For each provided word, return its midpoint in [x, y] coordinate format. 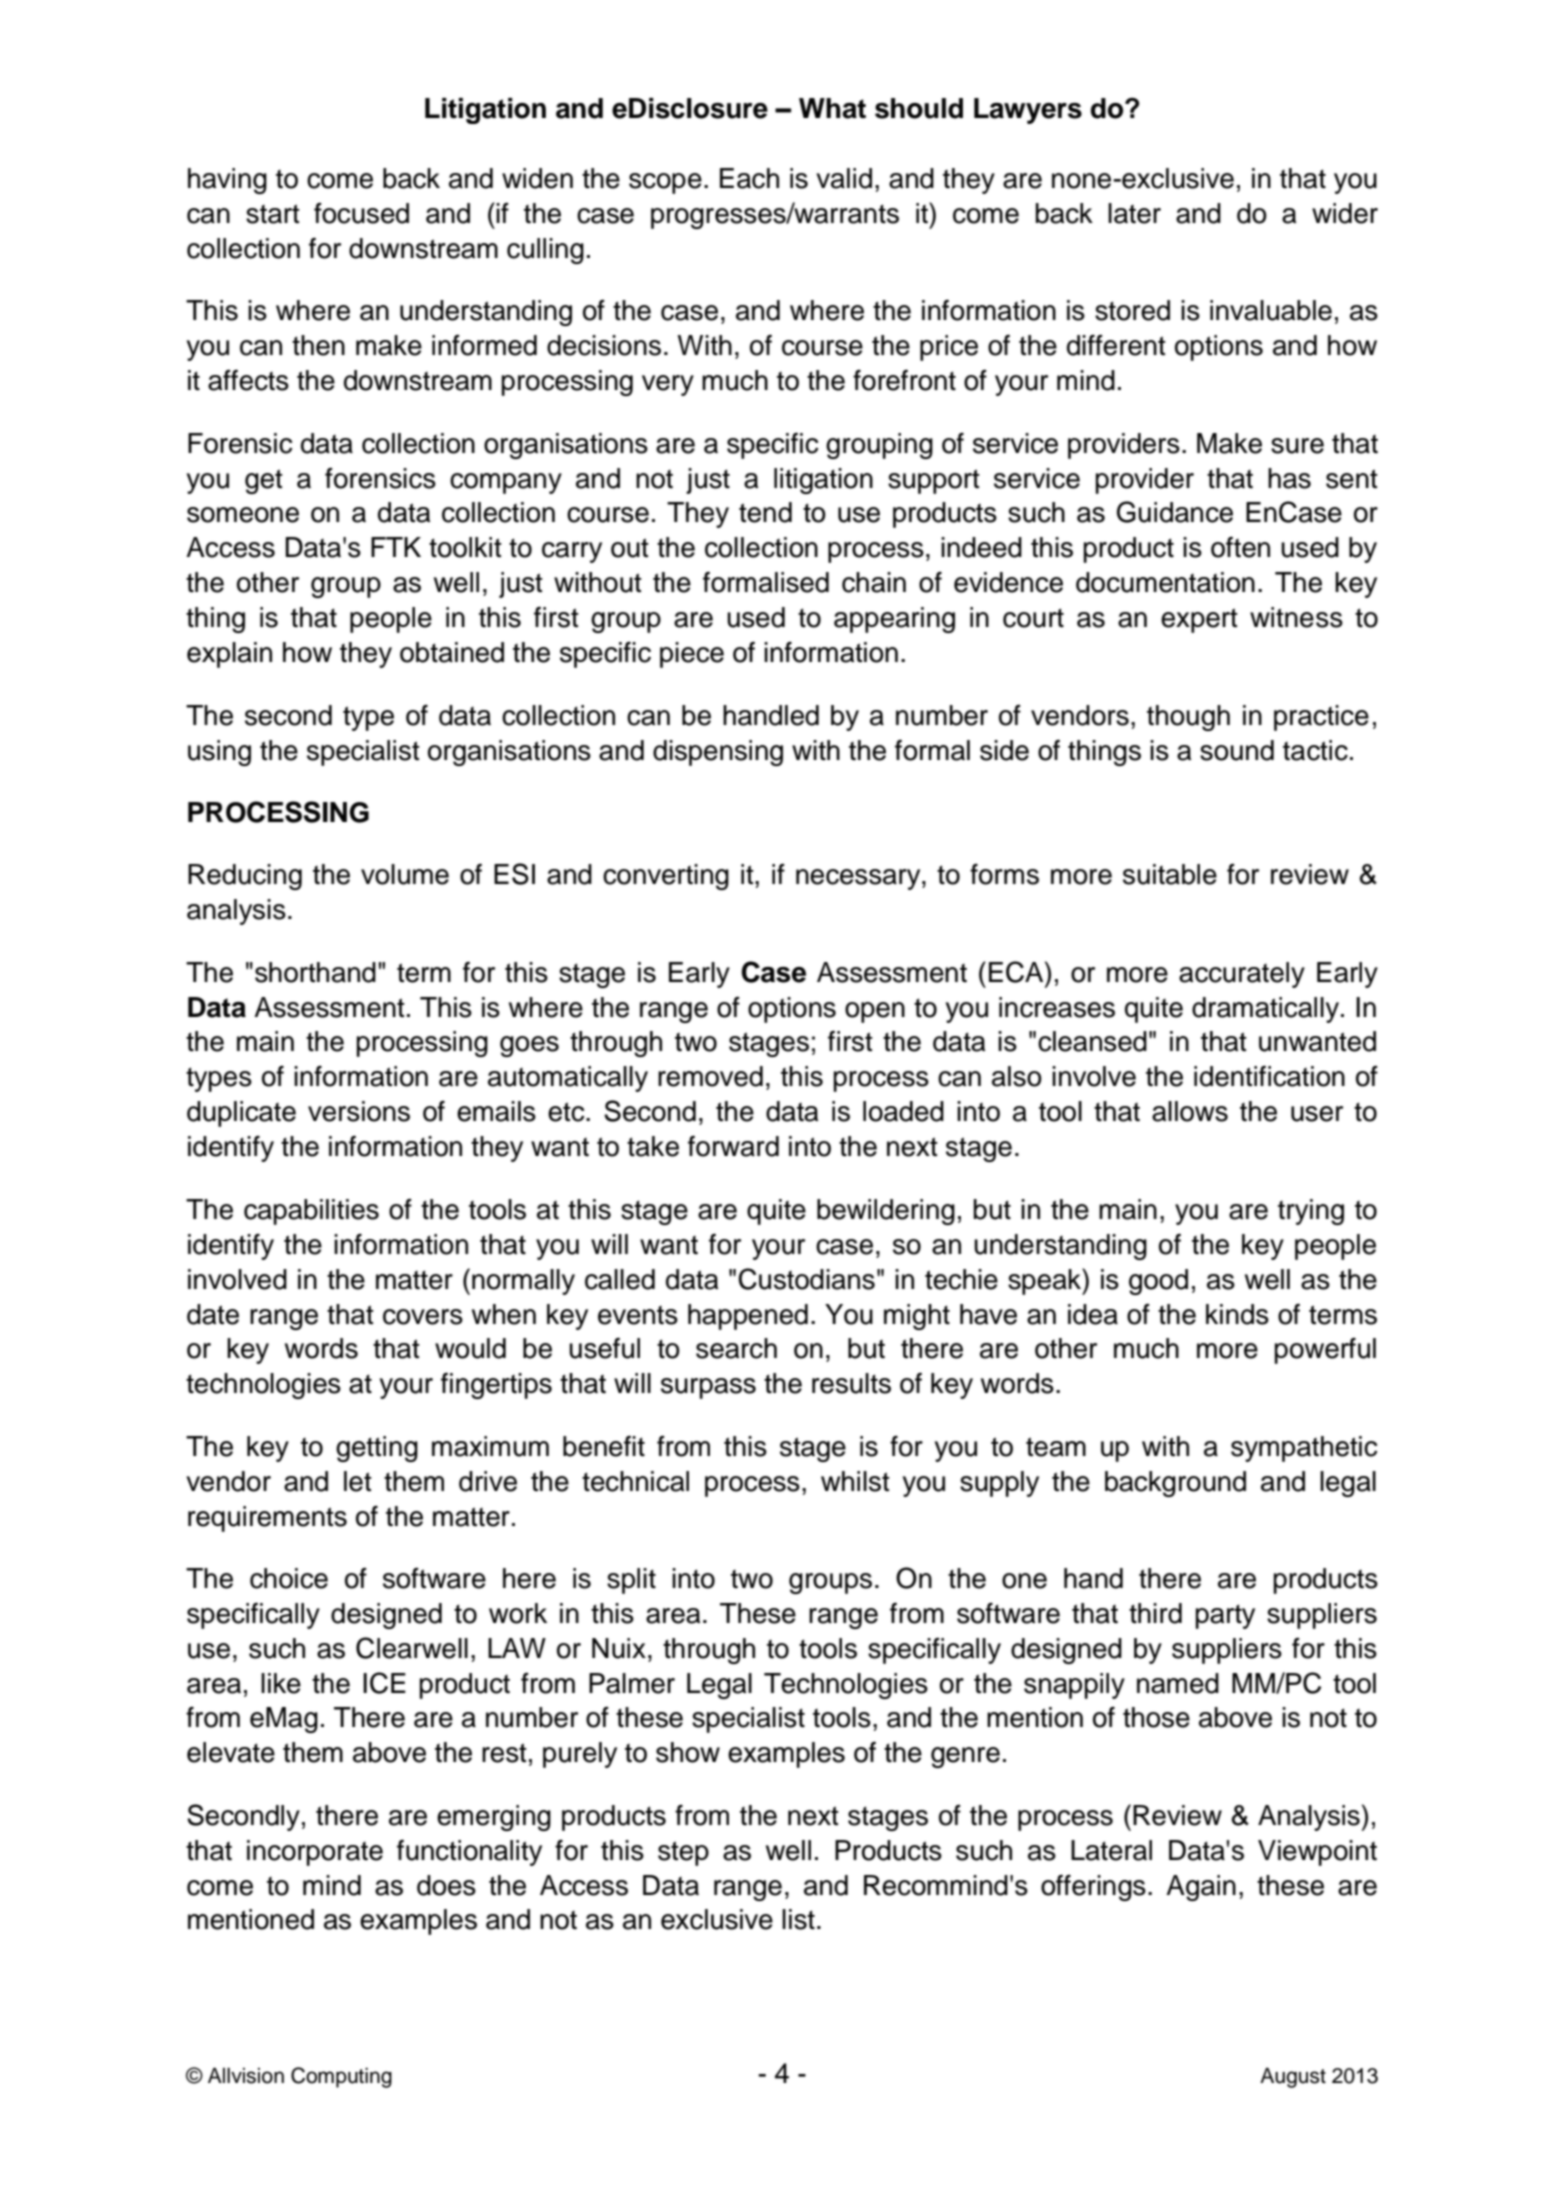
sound [1237, 750]
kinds [1237, 1314]
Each [749, 178]
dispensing [718, 753]
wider [1345, 213]
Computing [341, 2077]
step [683, 1853]
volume [405, 874]
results [851, 1383]
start [273, 214]
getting [377, 1449]
